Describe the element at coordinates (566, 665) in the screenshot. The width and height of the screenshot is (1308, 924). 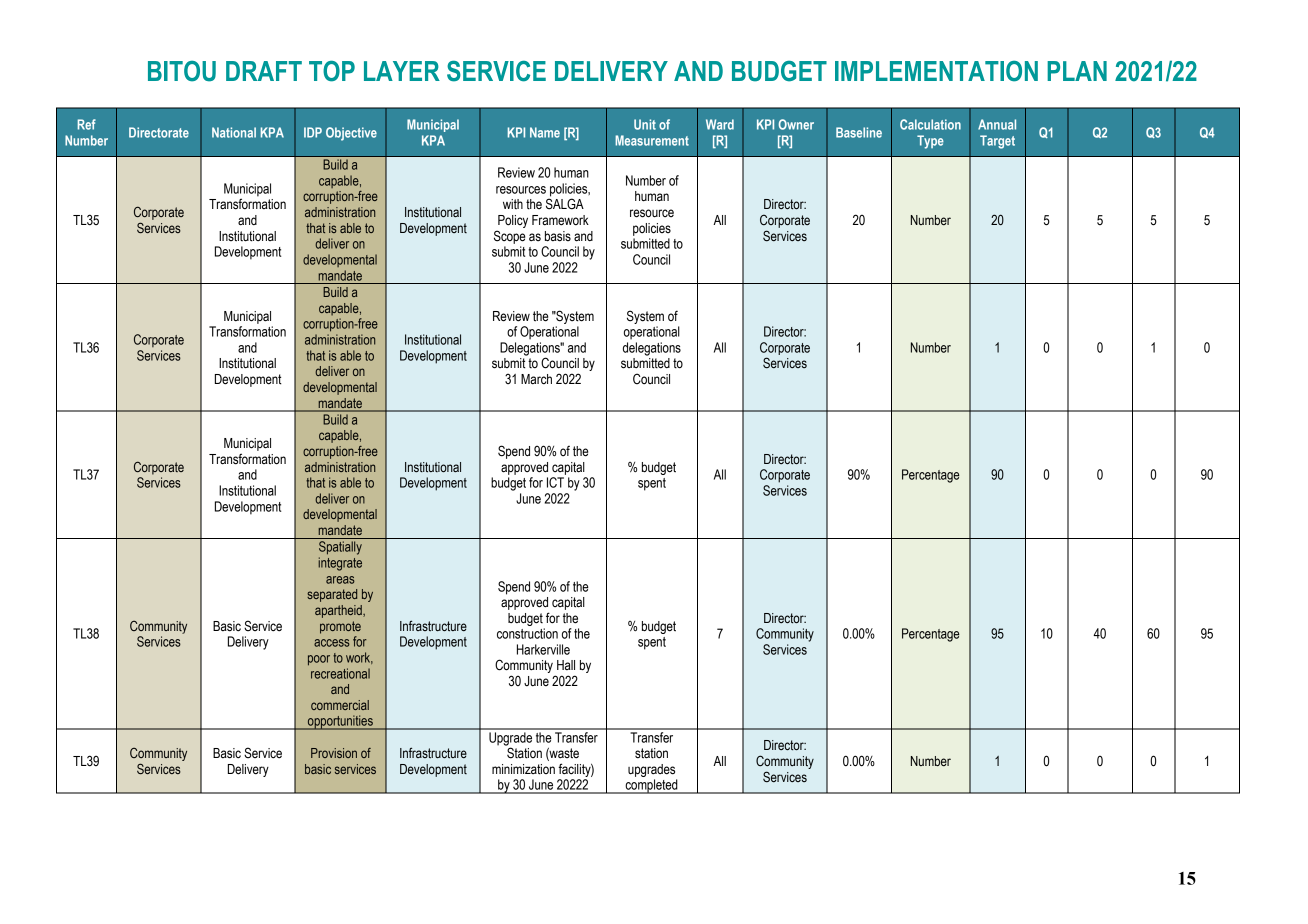
I see `Hall` at that location.
